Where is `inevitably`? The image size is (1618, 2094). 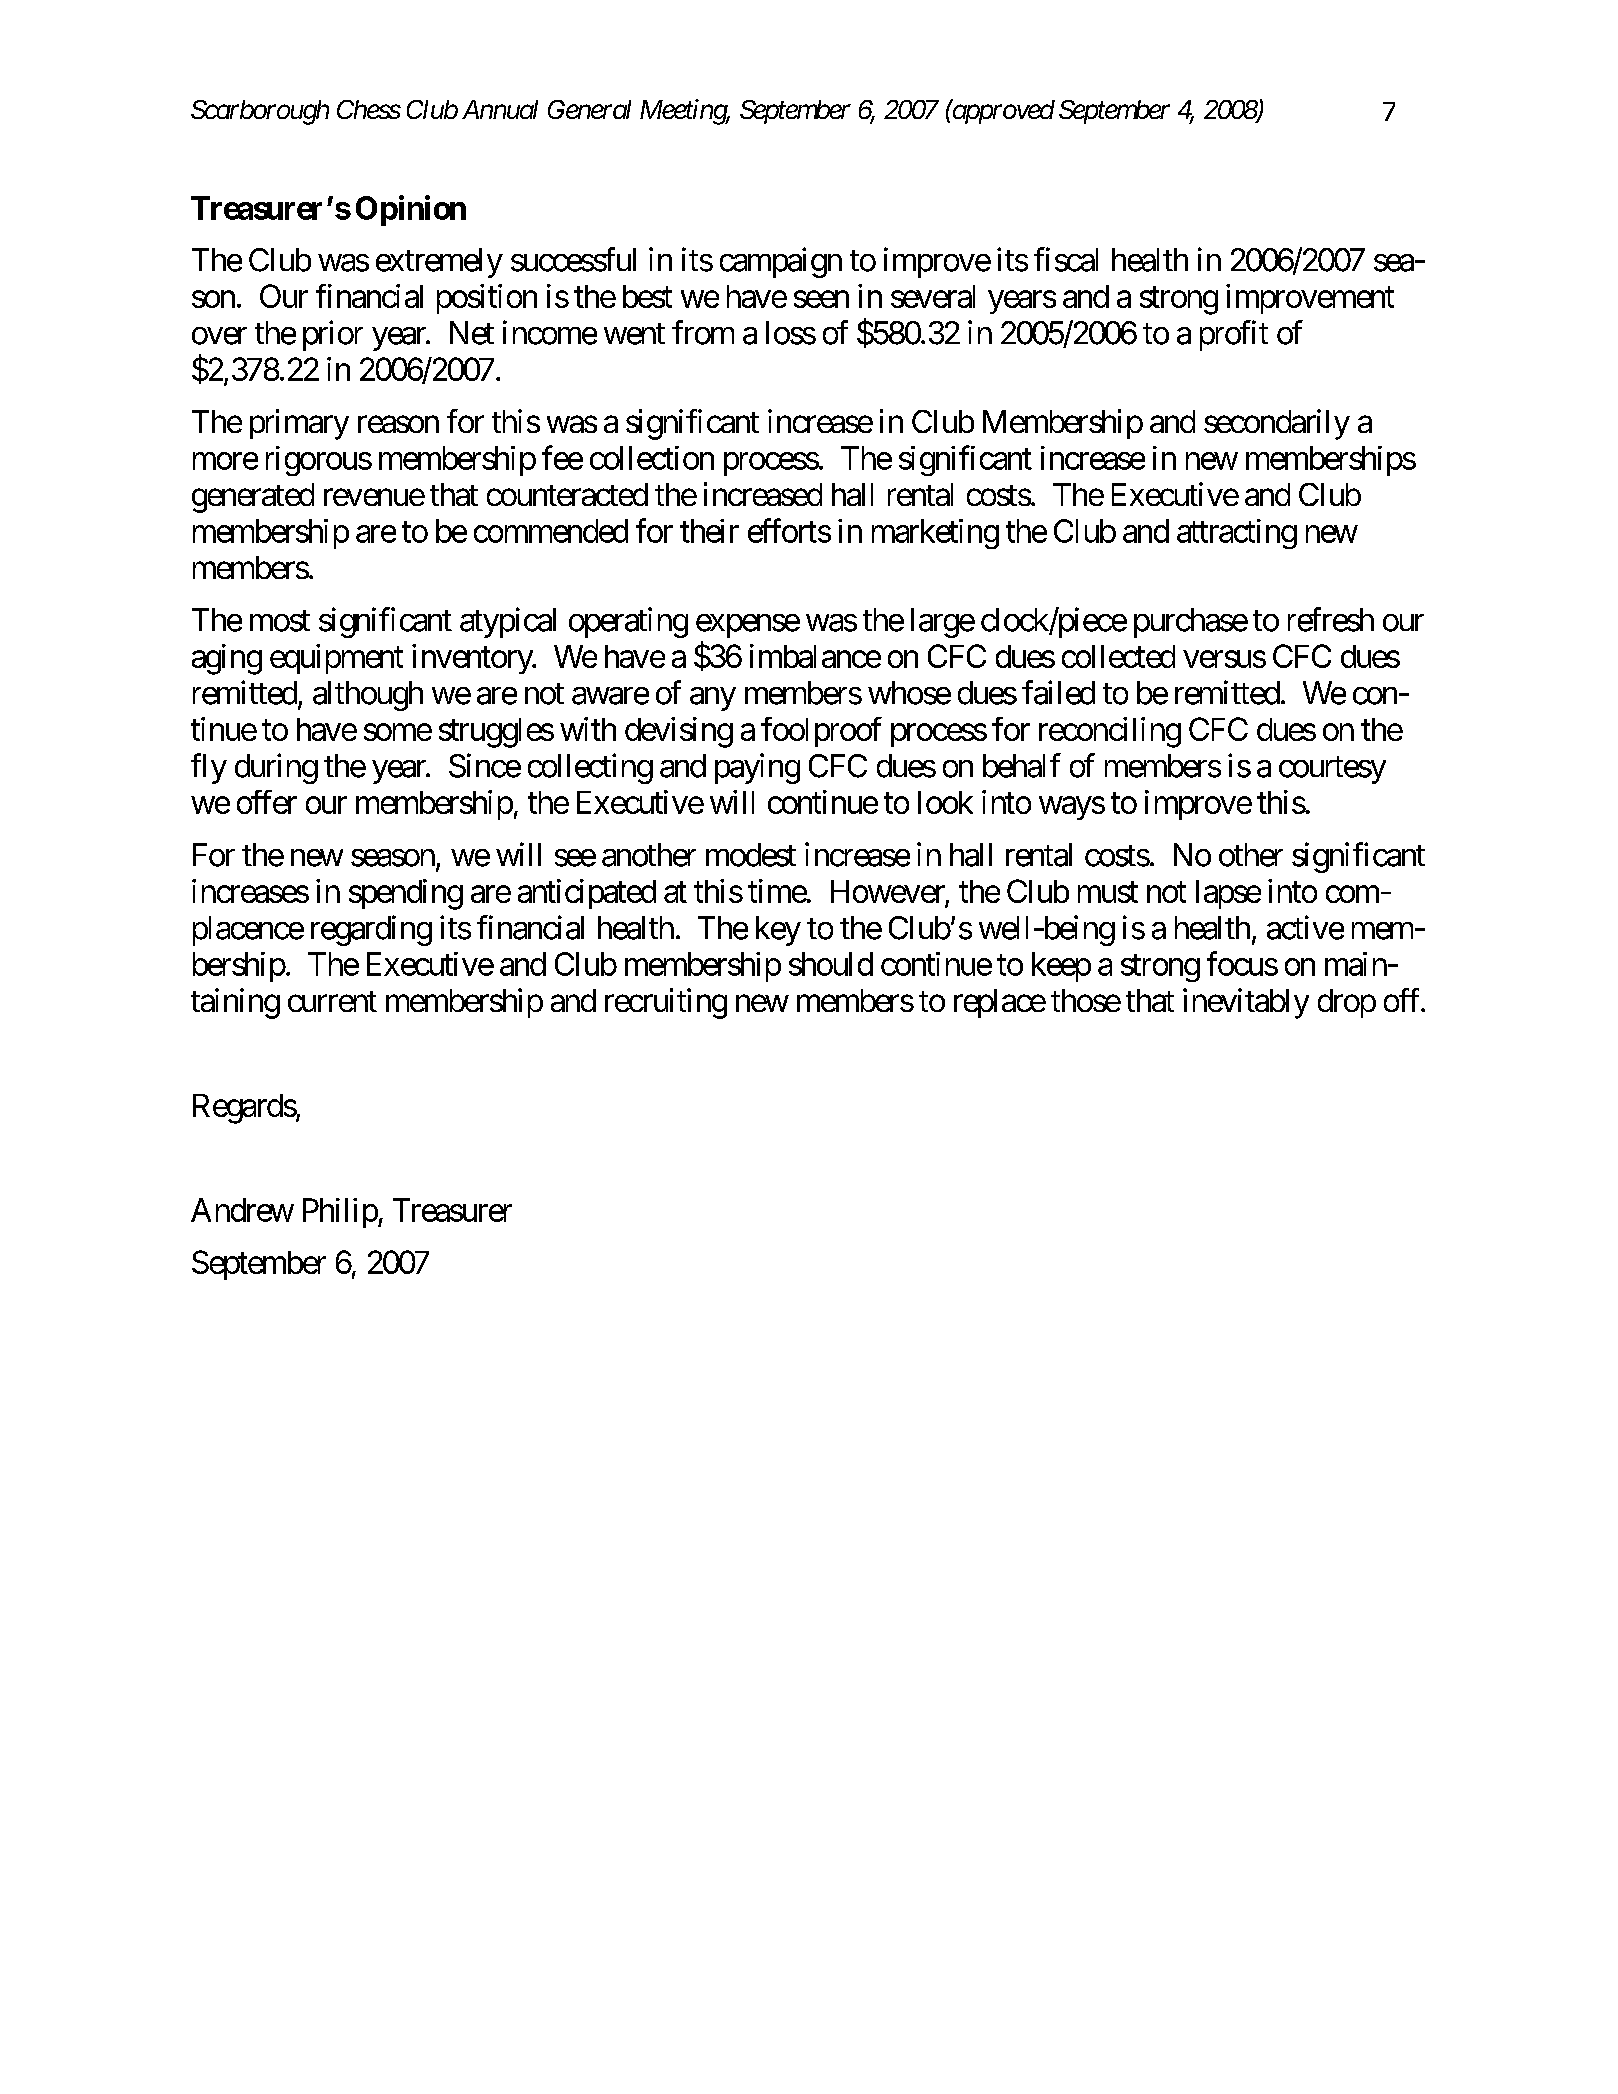
inevitably is located at coordinates (1246, 1003).
